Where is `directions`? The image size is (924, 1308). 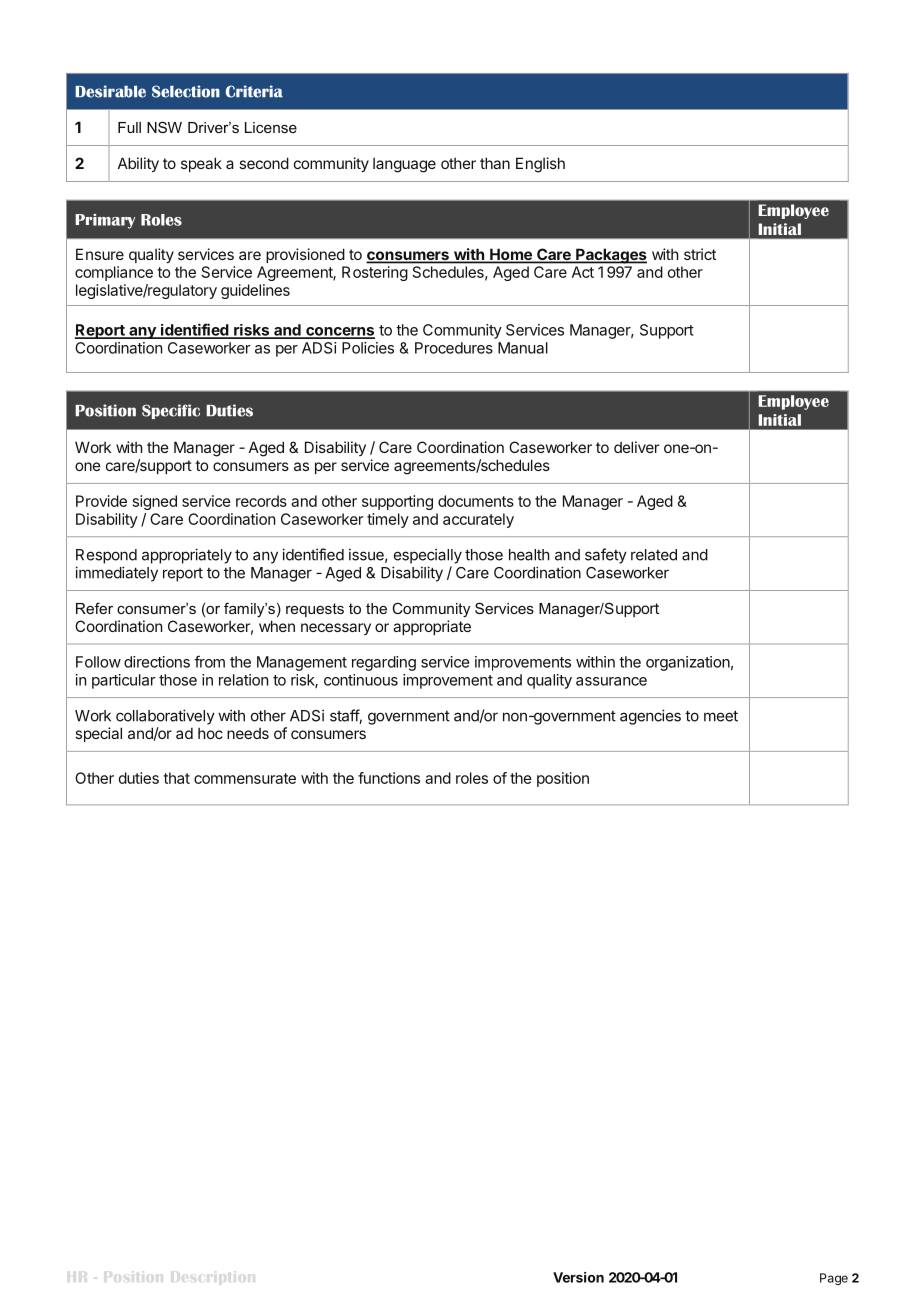
directions is located at coordinates (157, 662).
